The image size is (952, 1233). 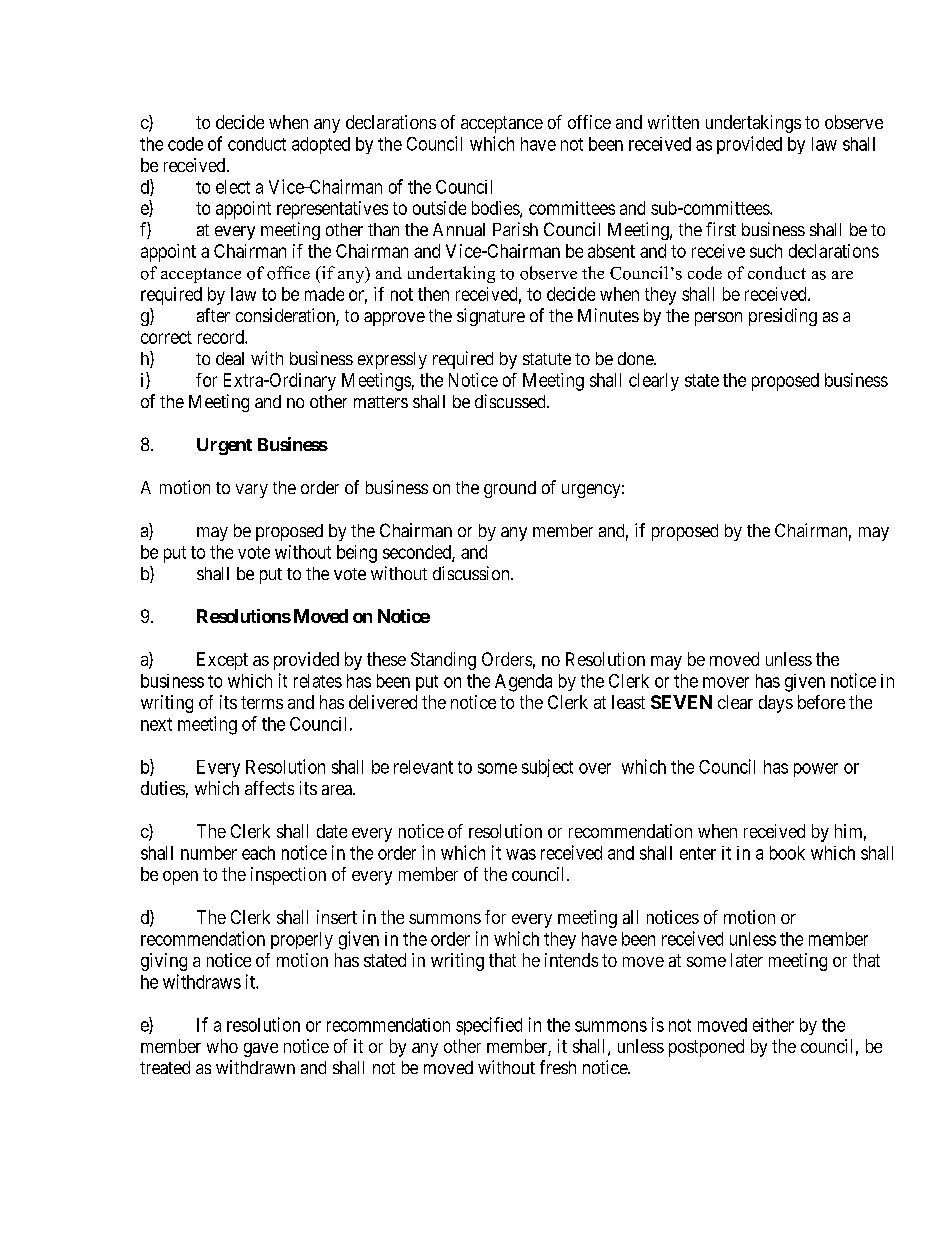 I want to click on specified, so click(x=489, y=1026).
